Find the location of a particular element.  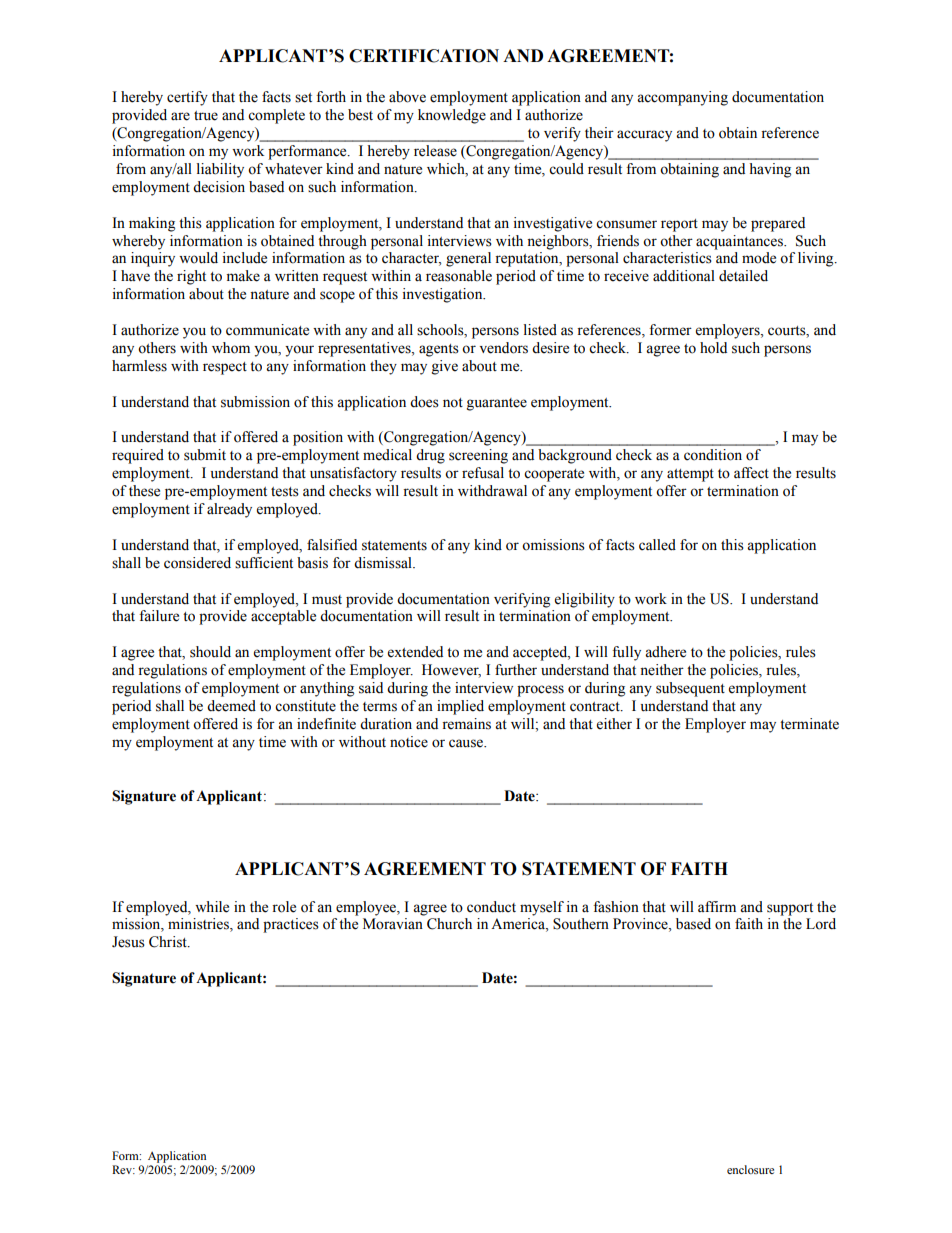

extended is located at coordinates (415, 652).
